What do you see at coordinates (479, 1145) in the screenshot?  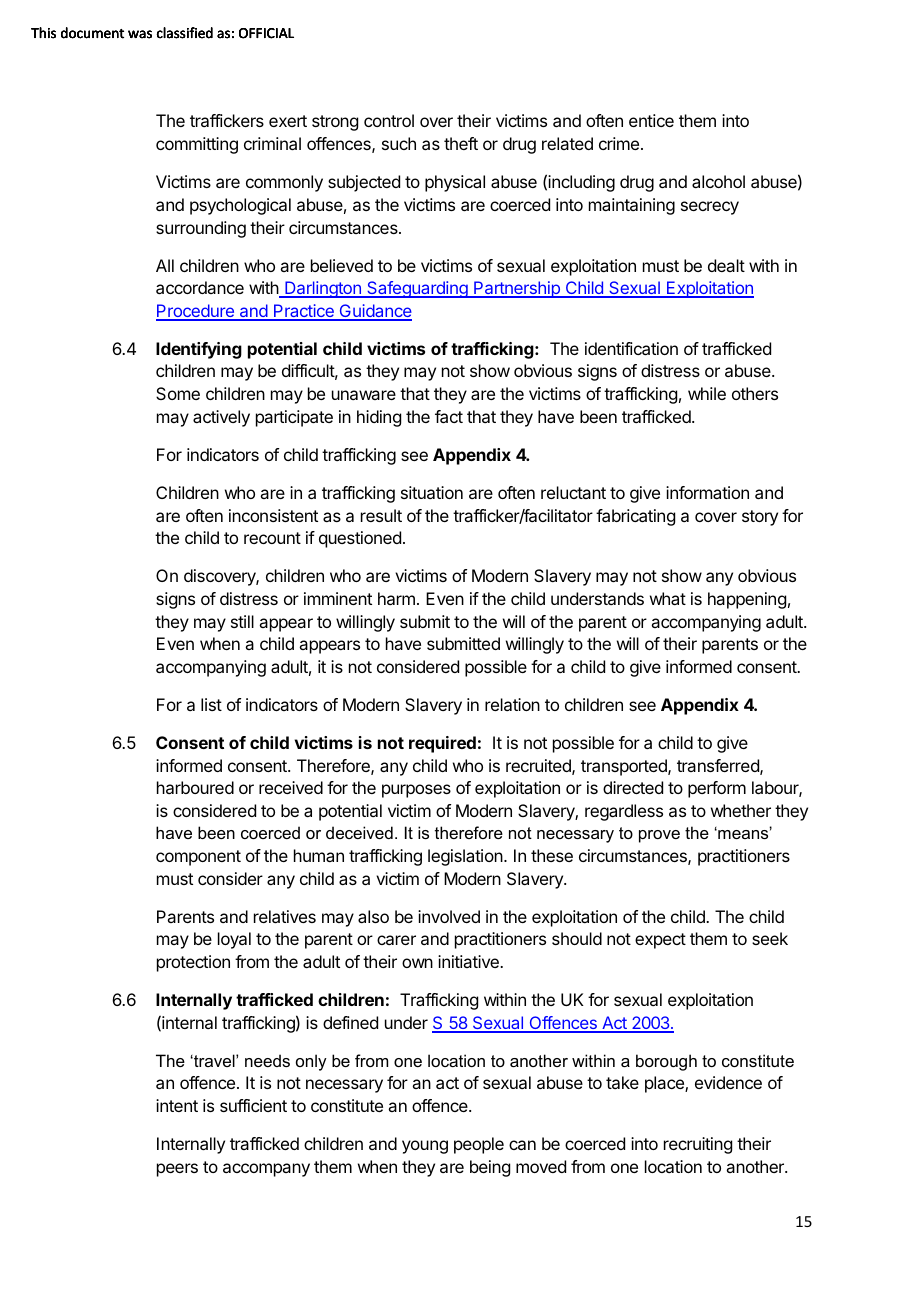 I see `people` at bounding box center [479, 1145].
